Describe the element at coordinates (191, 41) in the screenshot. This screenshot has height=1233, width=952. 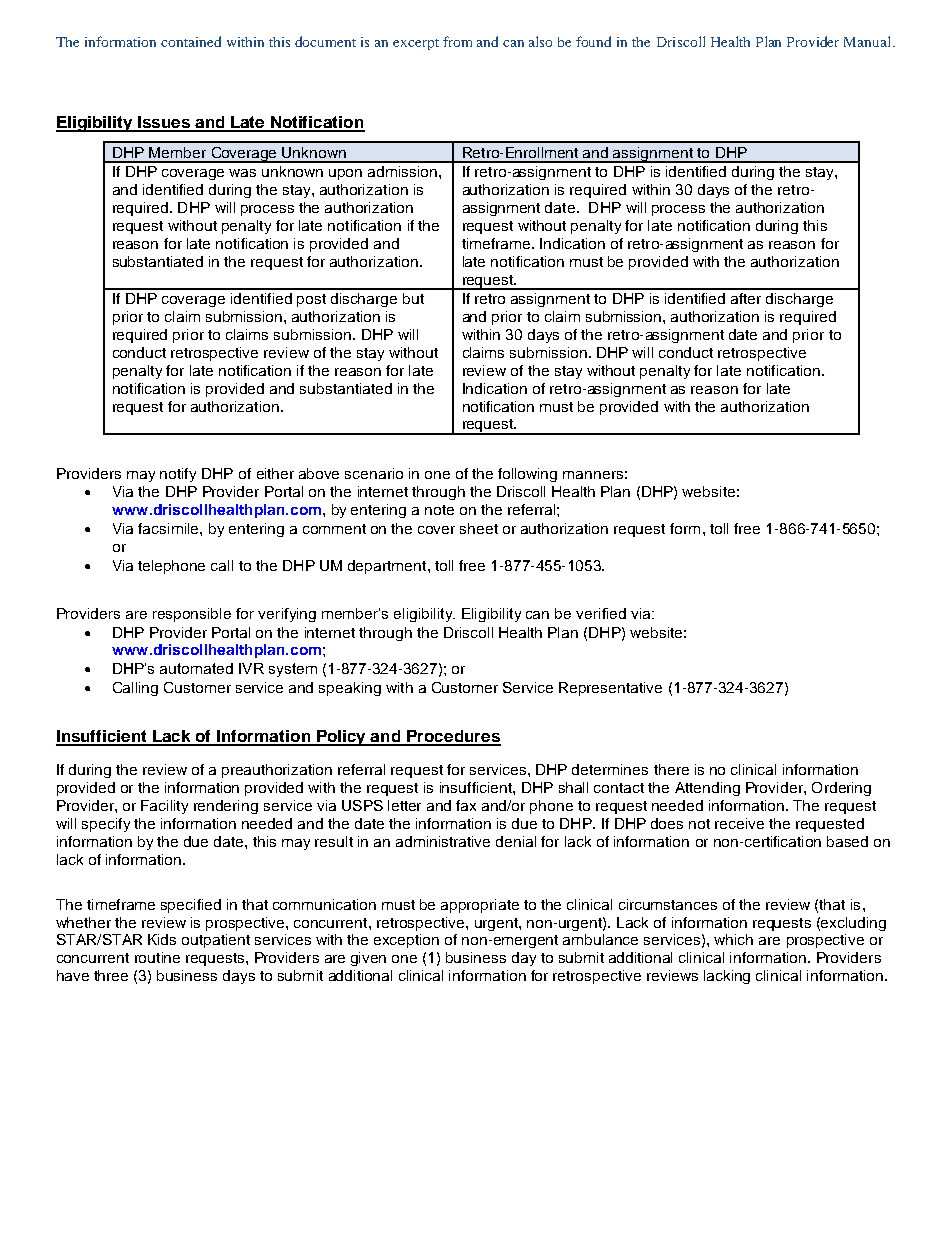
I see `contained` at that location.
